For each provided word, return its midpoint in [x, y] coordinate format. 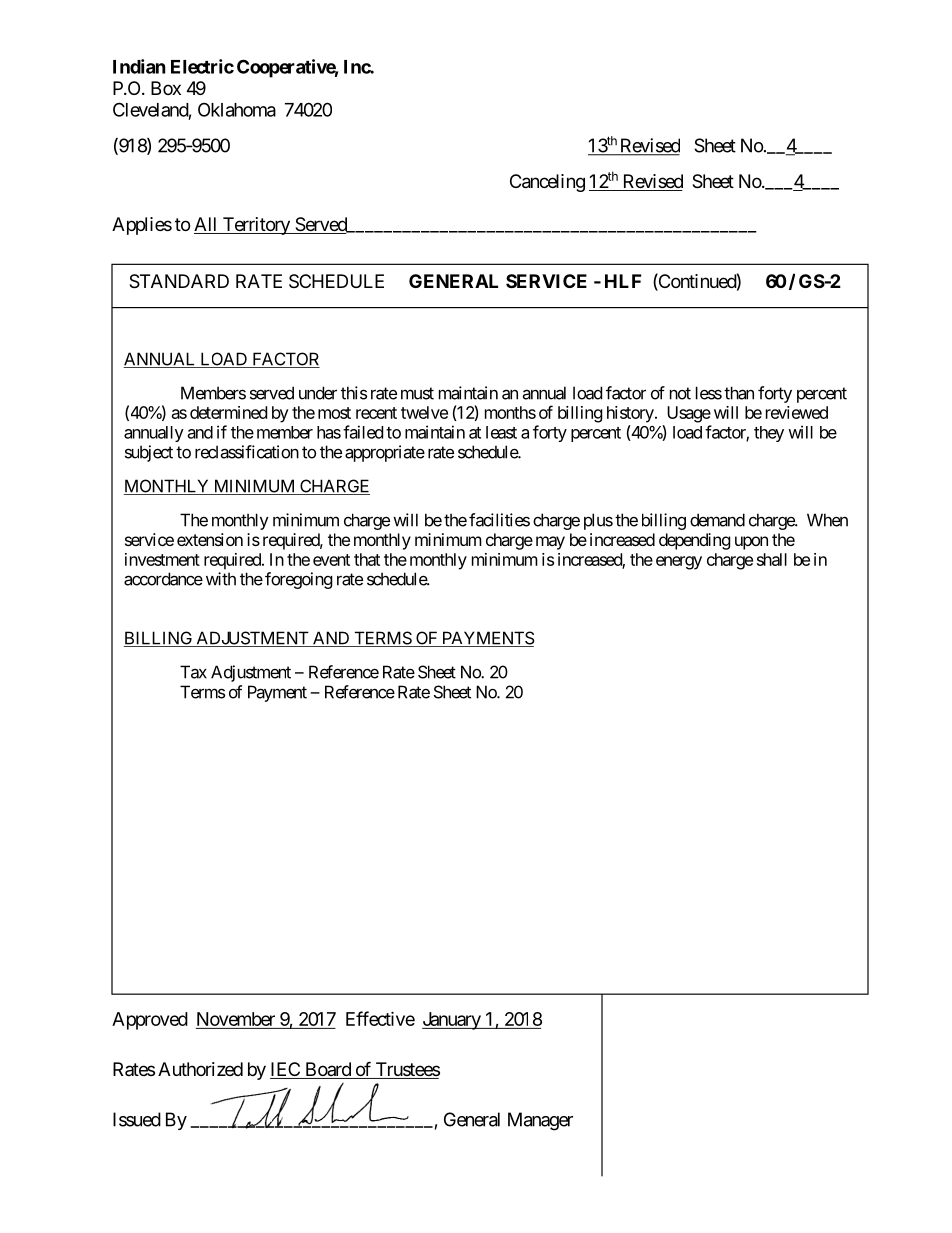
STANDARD [179, 281]
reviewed [797, 412]
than [739, 393]
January [452, 1021]
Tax [193, 672]
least [501, 432]
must [417, 393]
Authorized [200, 1069]
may [550, 543]
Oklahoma [237, 109]
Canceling [547, 183]
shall [772, 559]
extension [210, 539]
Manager [540, 1121]
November [236, 1020]
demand [717, 520]
